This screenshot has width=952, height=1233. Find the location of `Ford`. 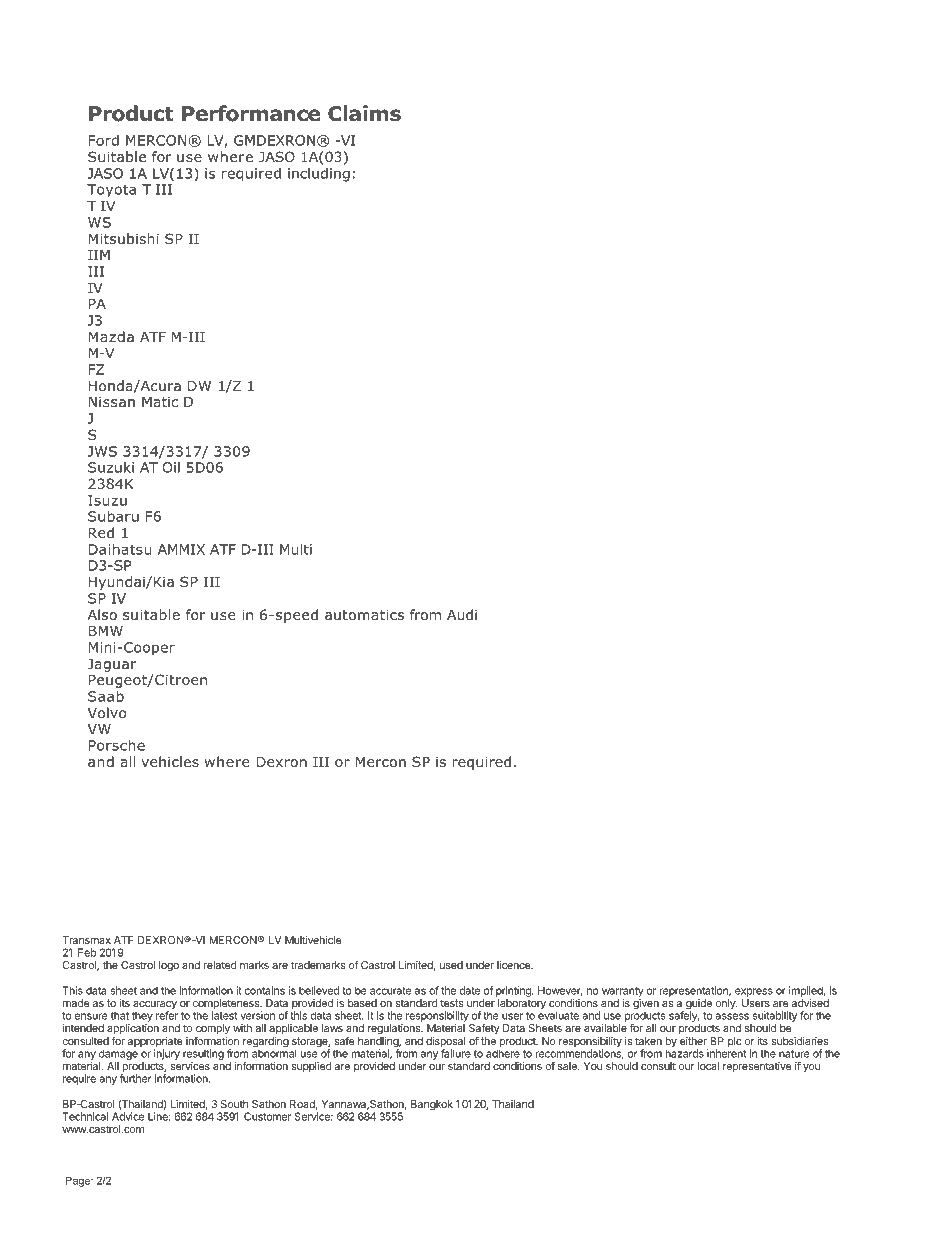

Ford is located at coordinates (104, 140).
